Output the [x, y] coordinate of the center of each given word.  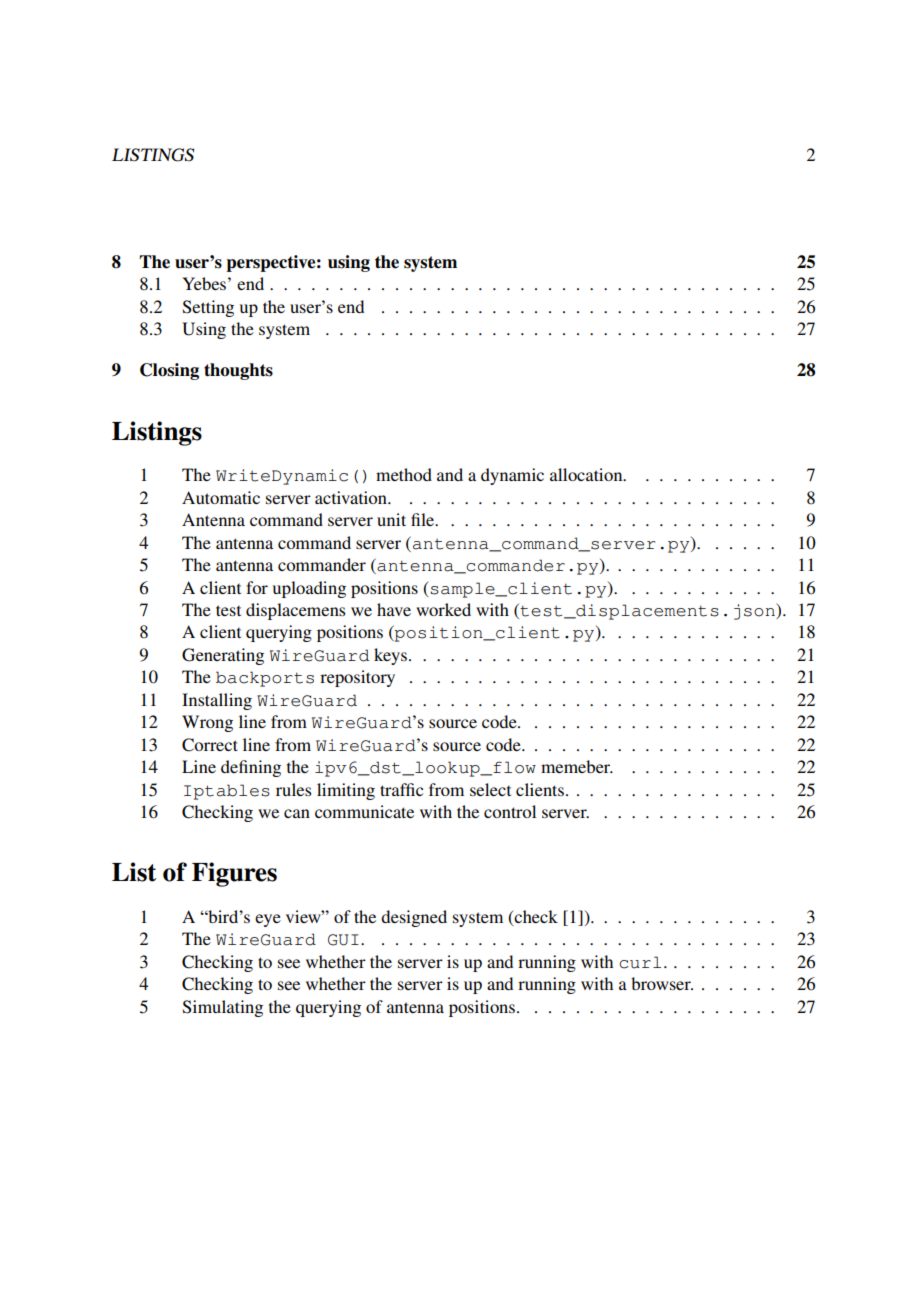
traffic [401, 789]
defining [251, 768]
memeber [577, 766]
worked [443, 609]
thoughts [238, 371]
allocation [587, 474]
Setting [208, 308]
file [424, 519]
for [257, 587]
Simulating [223, 1008]
